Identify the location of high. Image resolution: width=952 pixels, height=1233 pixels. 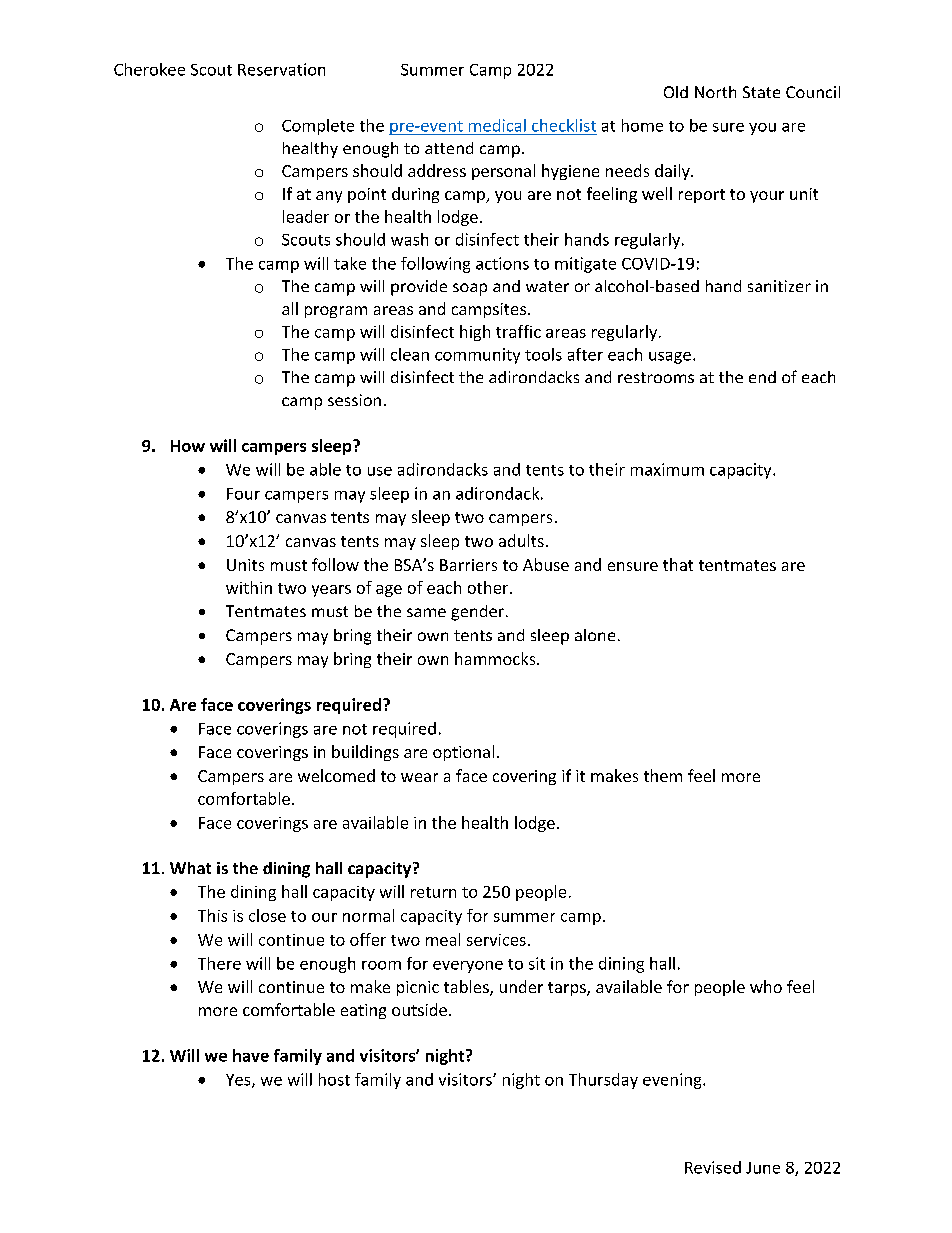
(475, 333).
